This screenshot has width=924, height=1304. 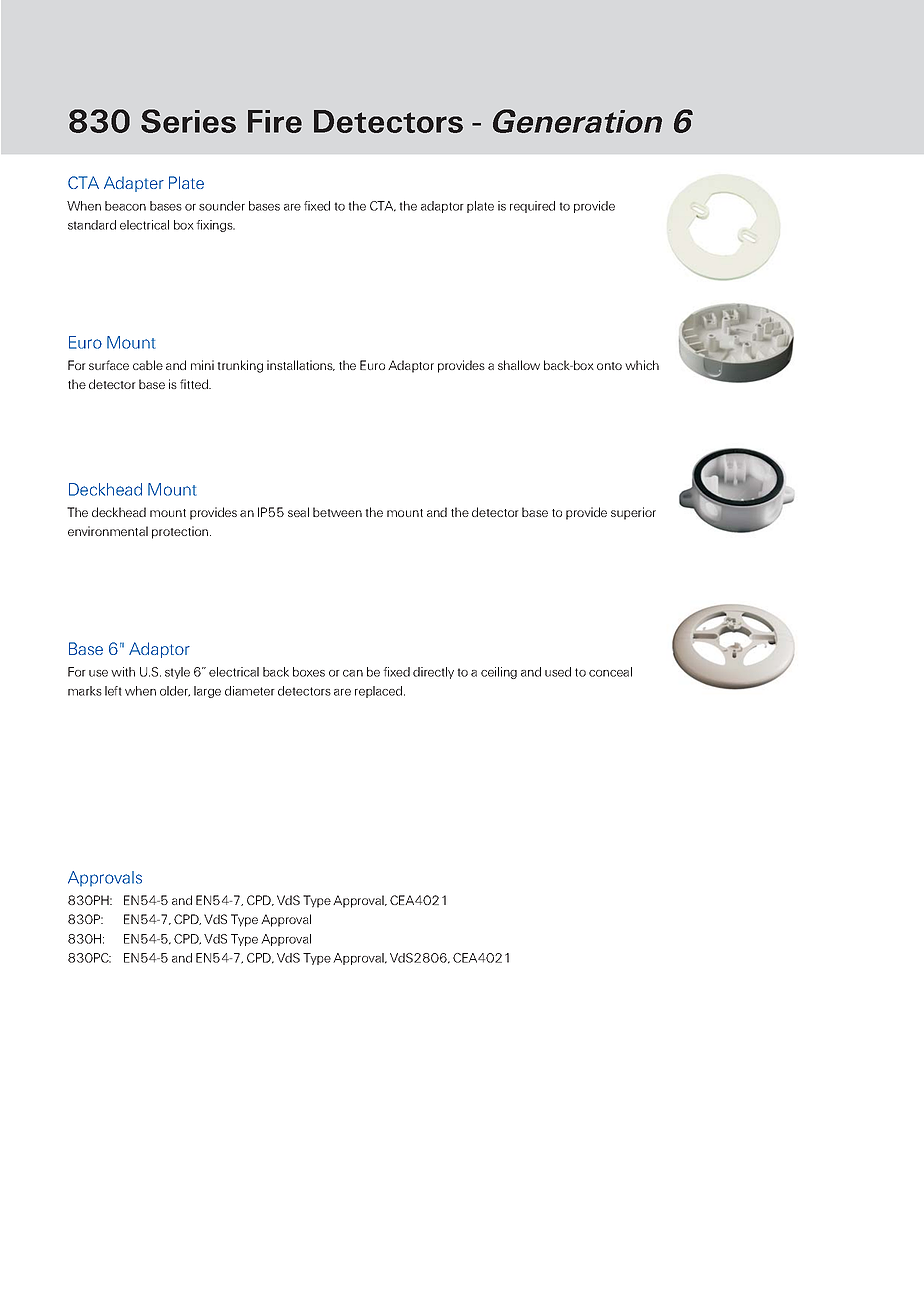 What do you see at coordinates (177, 673) in the screenshot?
I see `style` at bounding box center [177, 673].
